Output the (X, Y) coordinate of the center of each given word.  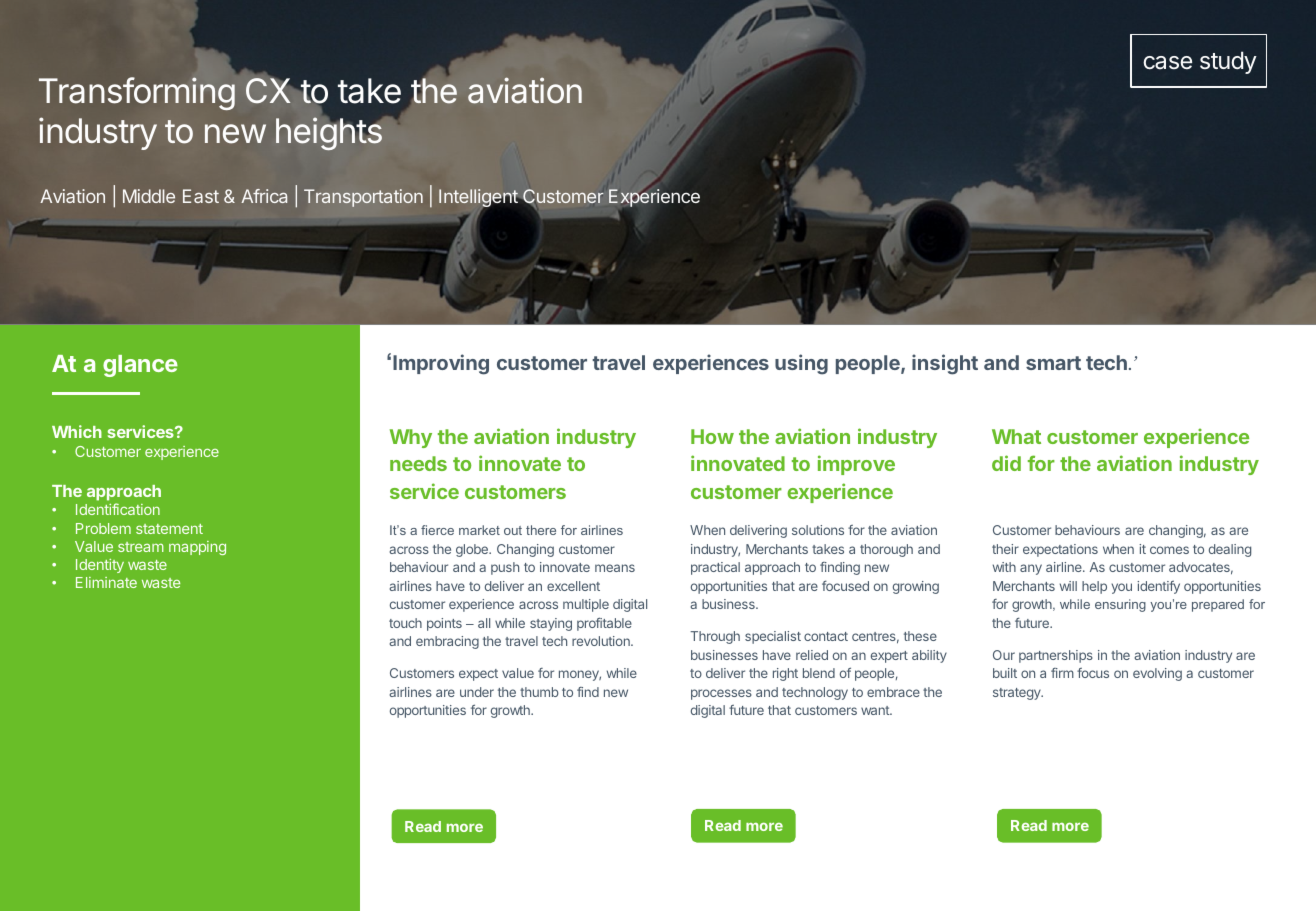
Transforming (137, 94)
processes (721, 694)
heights (329, 133)
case (1167, 63)
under (477, 692)
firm (1062, 673)
